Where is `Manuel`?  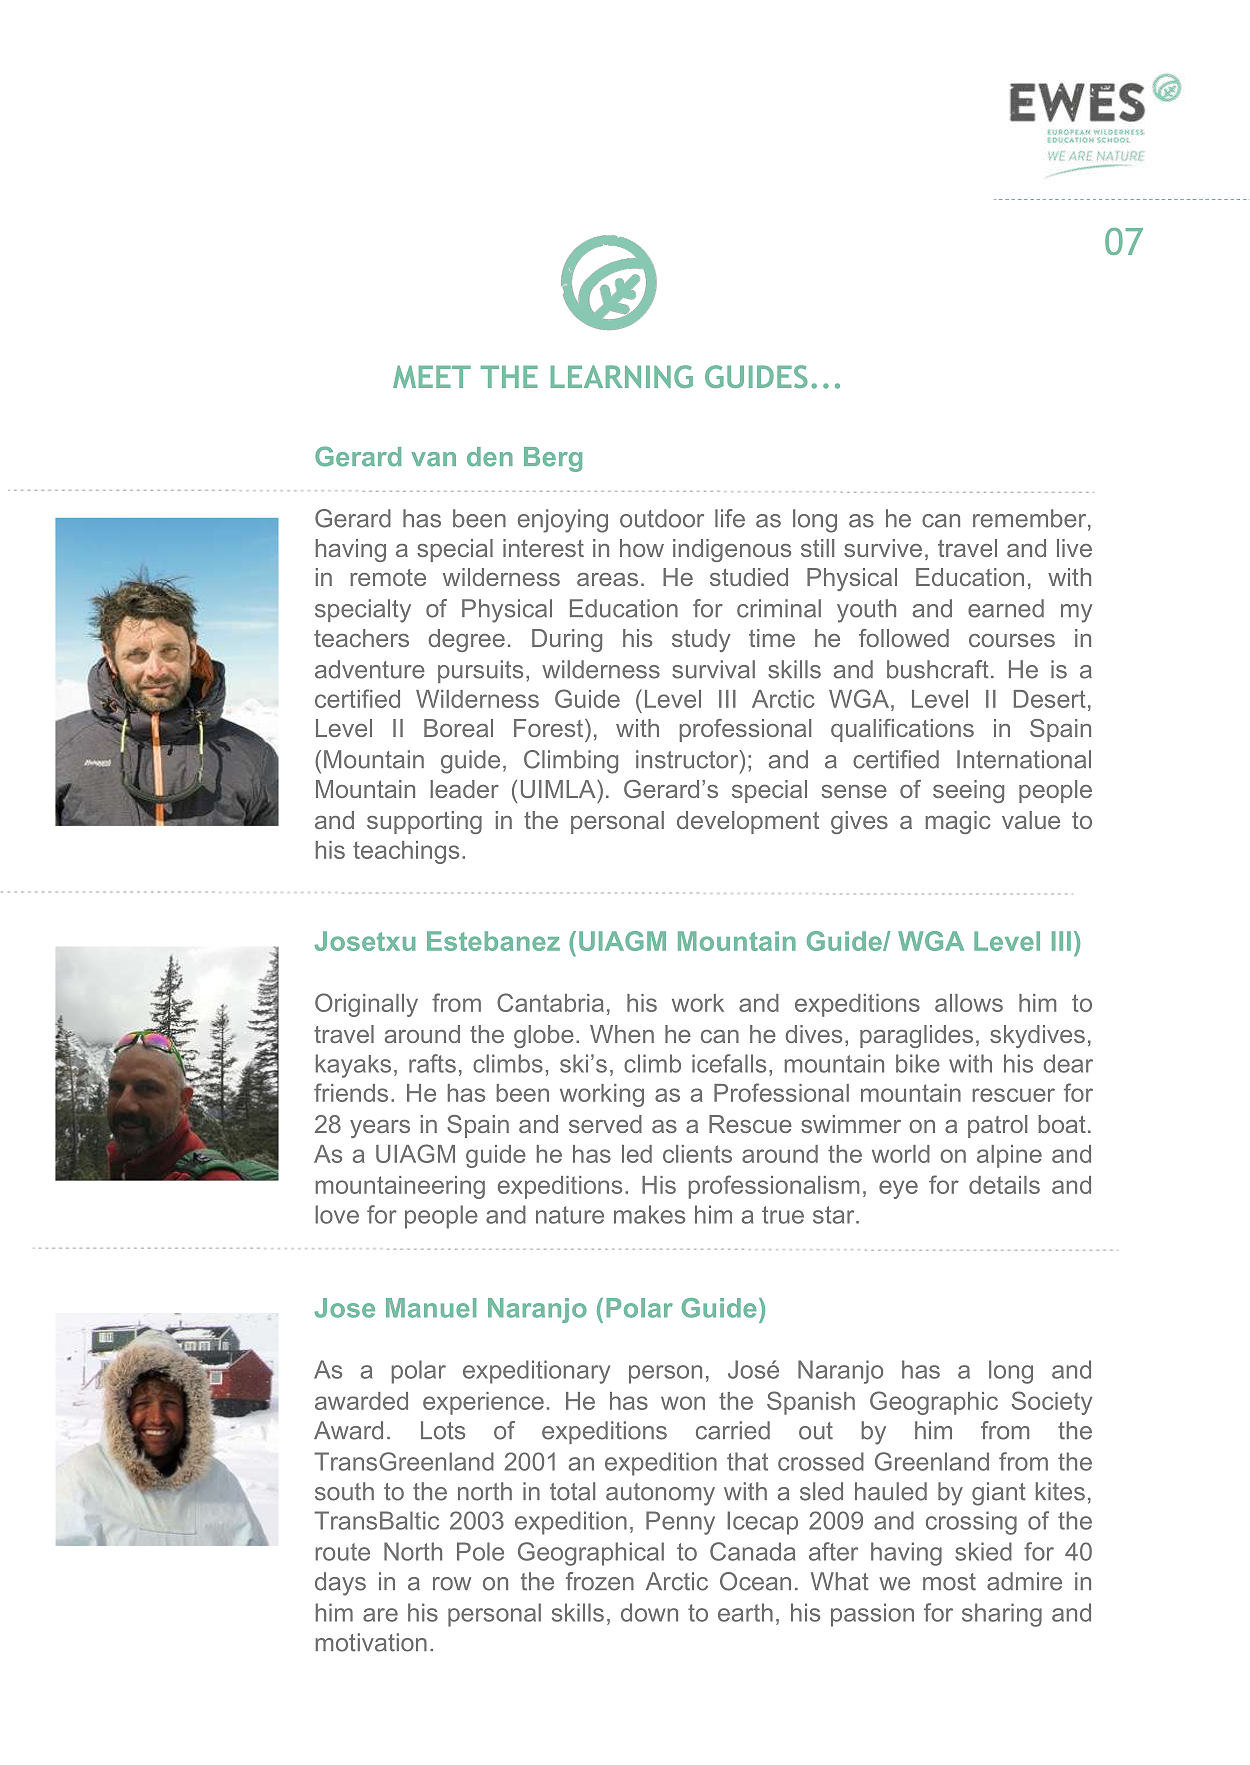 Manuel is located at coordinates (431, 1308).
